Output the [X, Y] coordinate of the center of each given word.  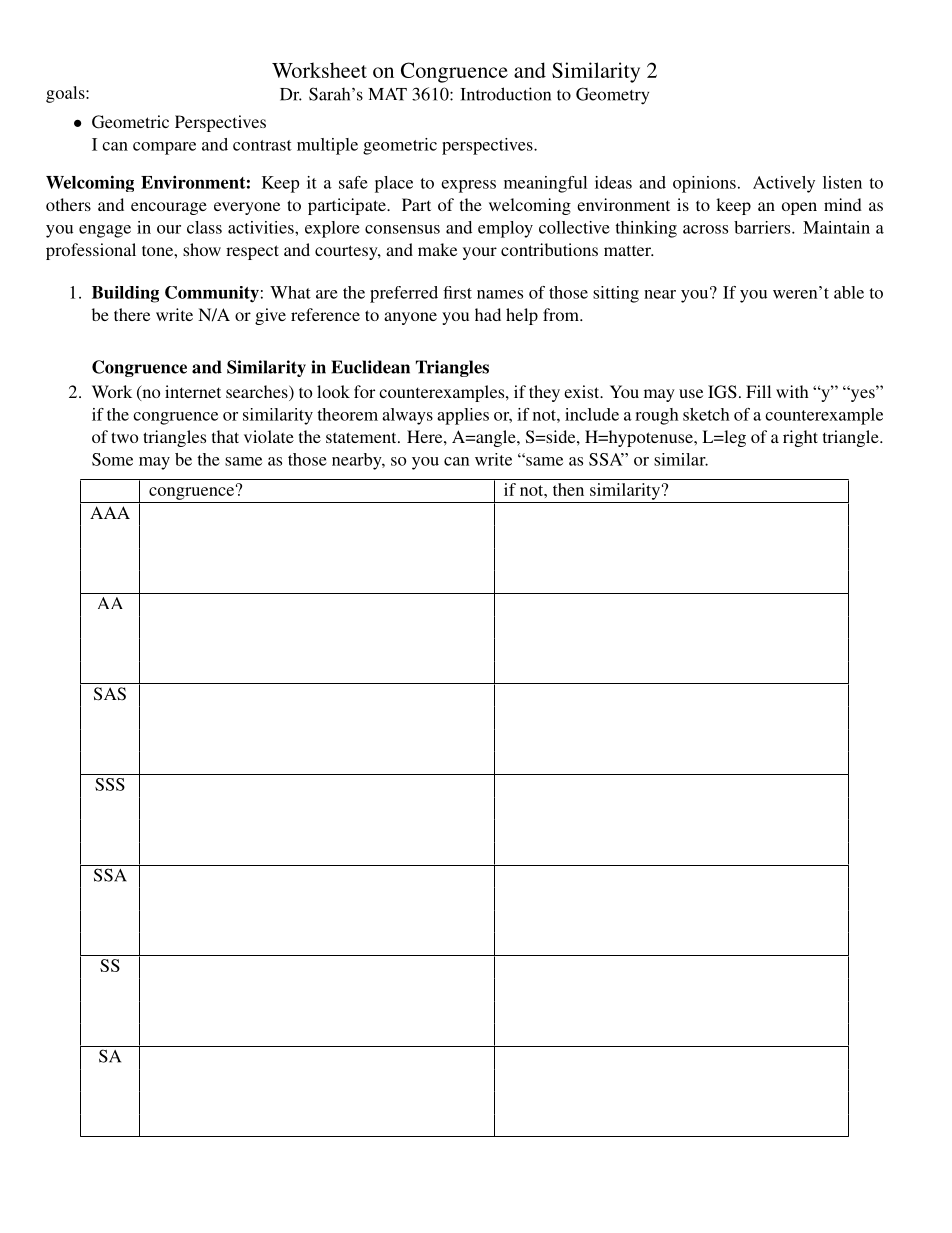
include [592, 414]
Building [125, 294]
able [849, 292]
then [568, 489]
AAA [110, 512]
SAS [110, 694]
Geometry [612, 96]
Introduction [505, 94]
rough [657, 416]
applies [463, 416]
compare [164, 148]
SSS [110, 784]
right [800, 438]
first [457, 292]
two [124, 437]
